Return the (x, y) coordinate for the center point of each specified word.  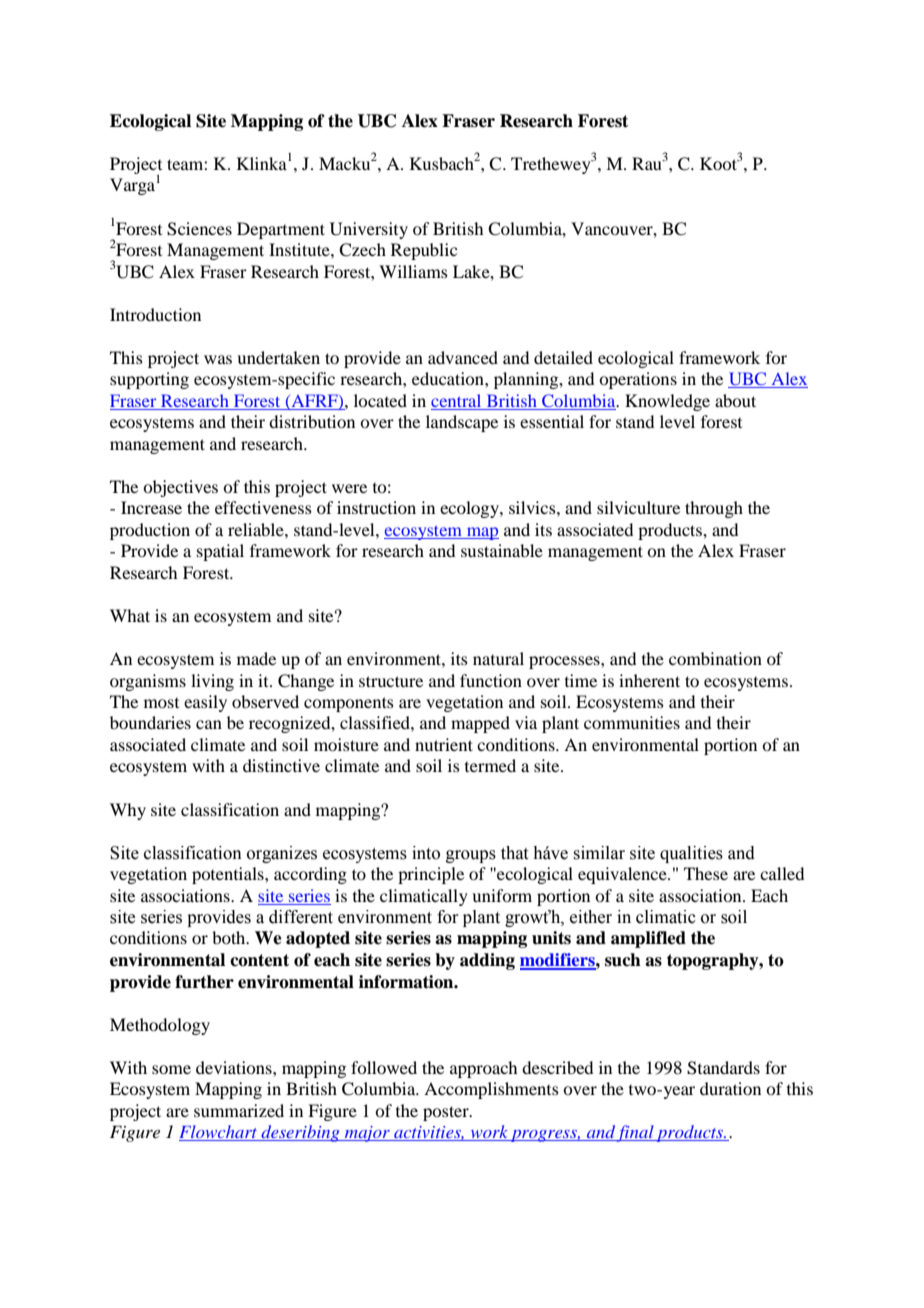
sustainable (502, 550)
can (209, 724)
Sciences (199, 229)
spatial (220, 552)
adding (487, 961)
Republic (424, 251)
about (735, 400)
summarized (239, 1110)
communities (632, 722)
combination (715, 658)
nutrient (444, 744)
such (623, 960)
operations (638, 380)
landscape (462, 423)
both (230, 937)
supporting (149, 380)
